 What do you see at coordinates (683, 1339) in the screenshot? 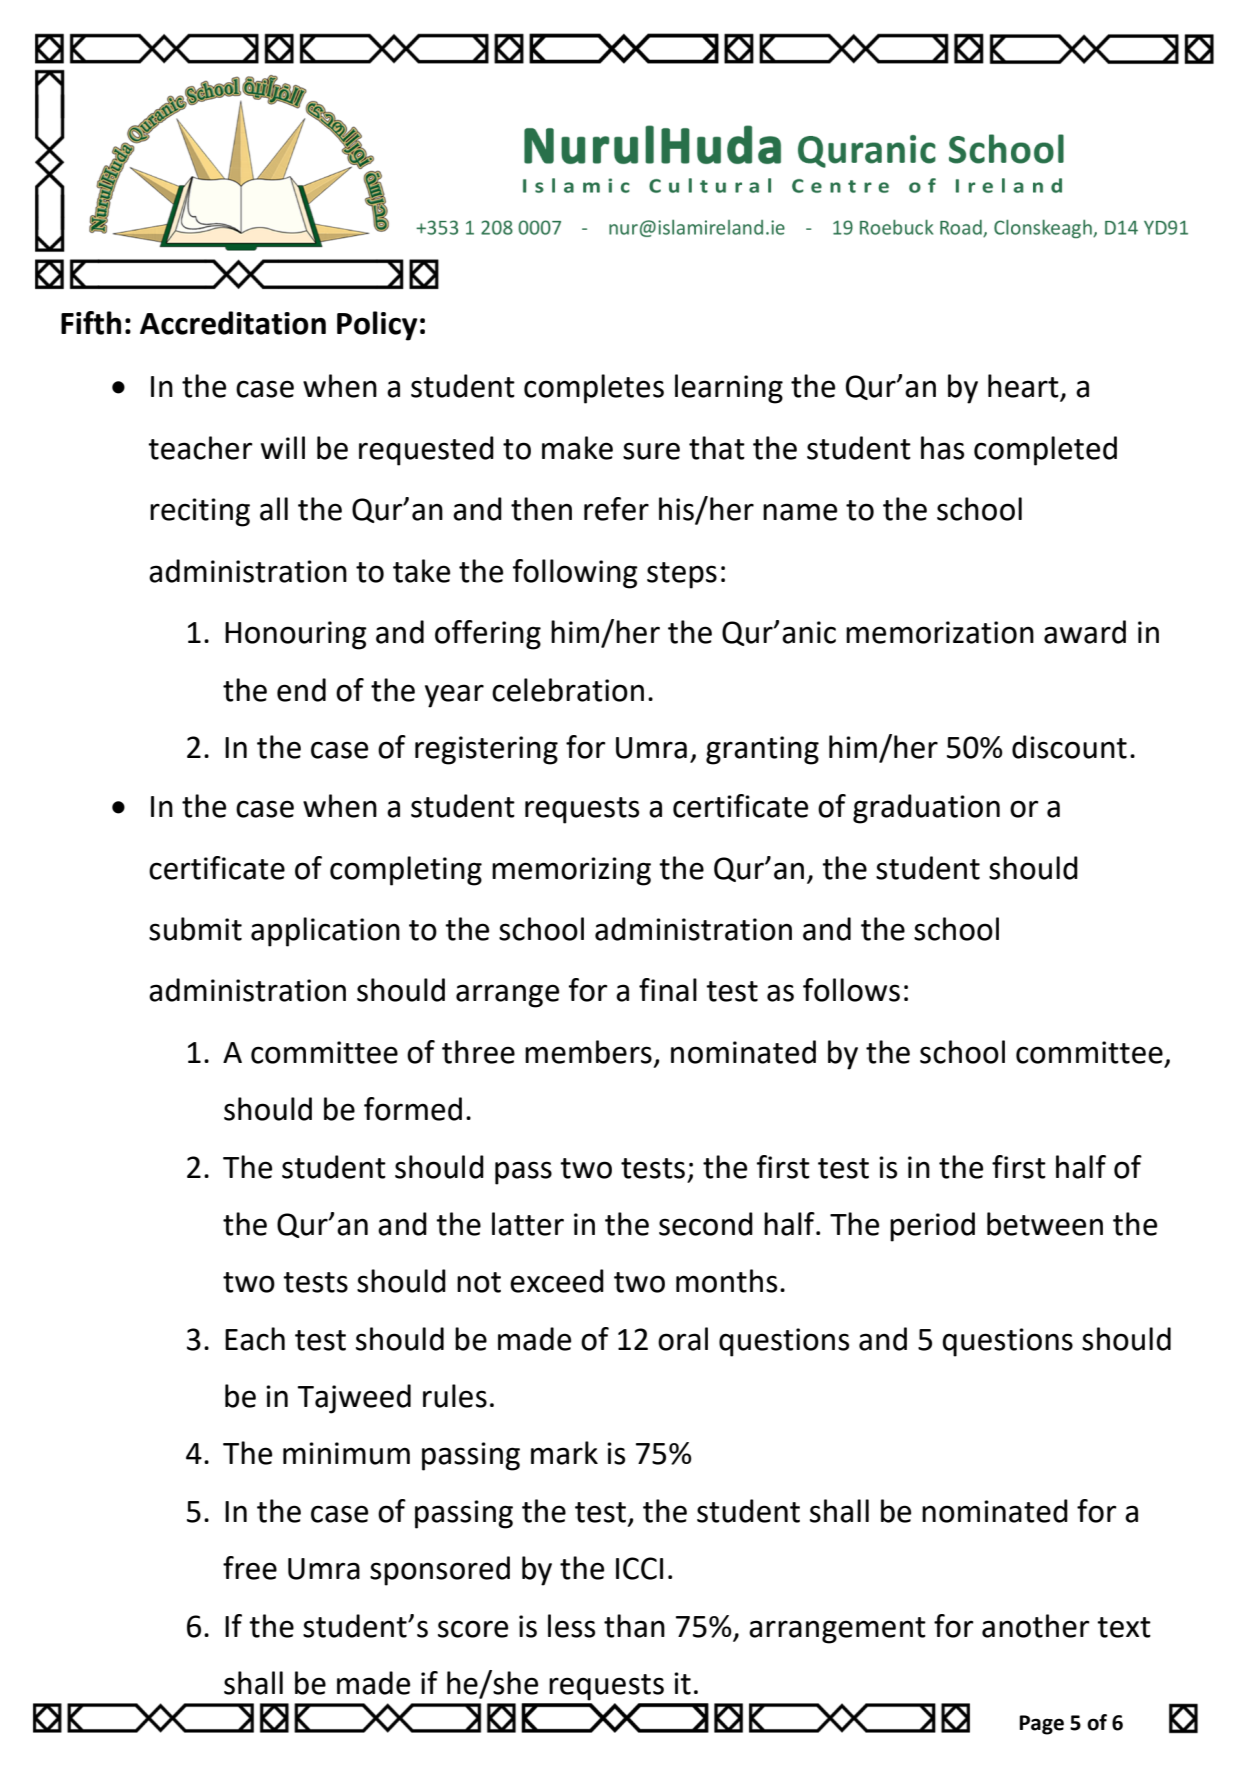
I see `oral` at bounding box center [683, 1339].
